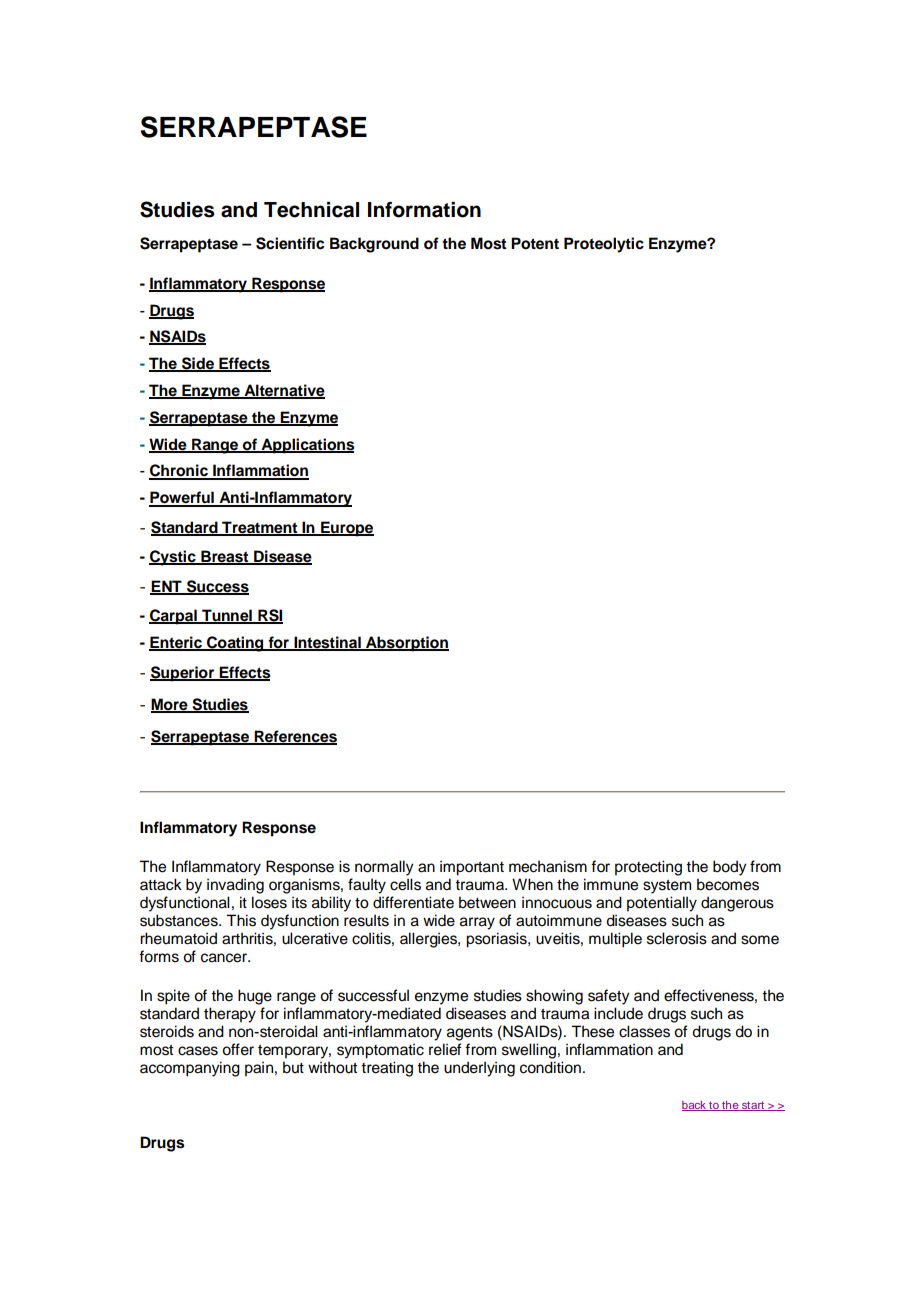 This image has height=1308, width=924. I want to click on protecting, so click(648, 868).
